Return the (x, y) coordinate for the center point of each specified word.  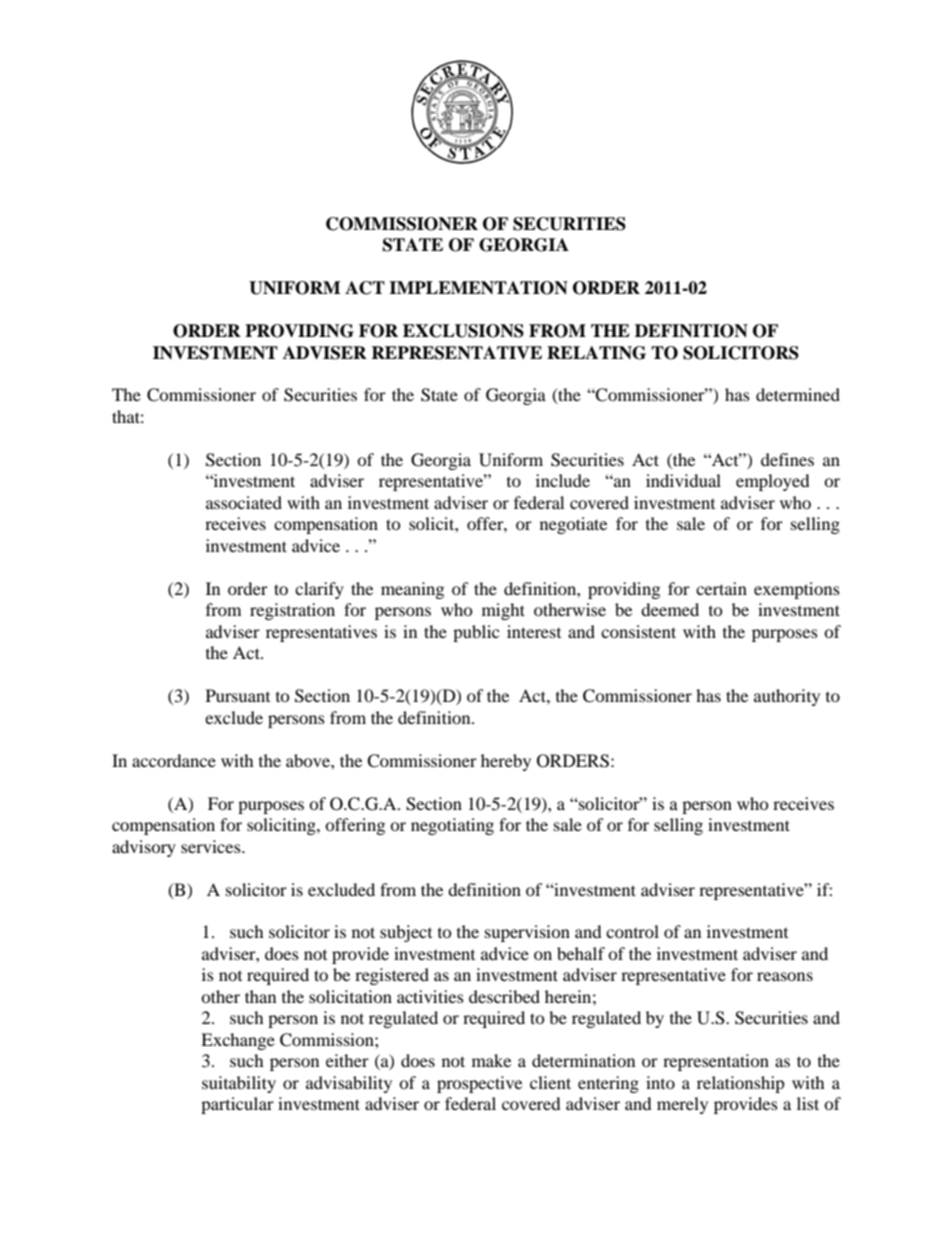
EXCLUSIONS (463, 331)
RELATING (596, 353)
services (212, 846)
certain (721, 588)
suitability (239, 1084)
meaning (412, 590)
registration (292, 611)
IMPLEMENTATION (478, 288)
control (632, 931)
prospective (479, 1084)
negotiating (452, 826)
